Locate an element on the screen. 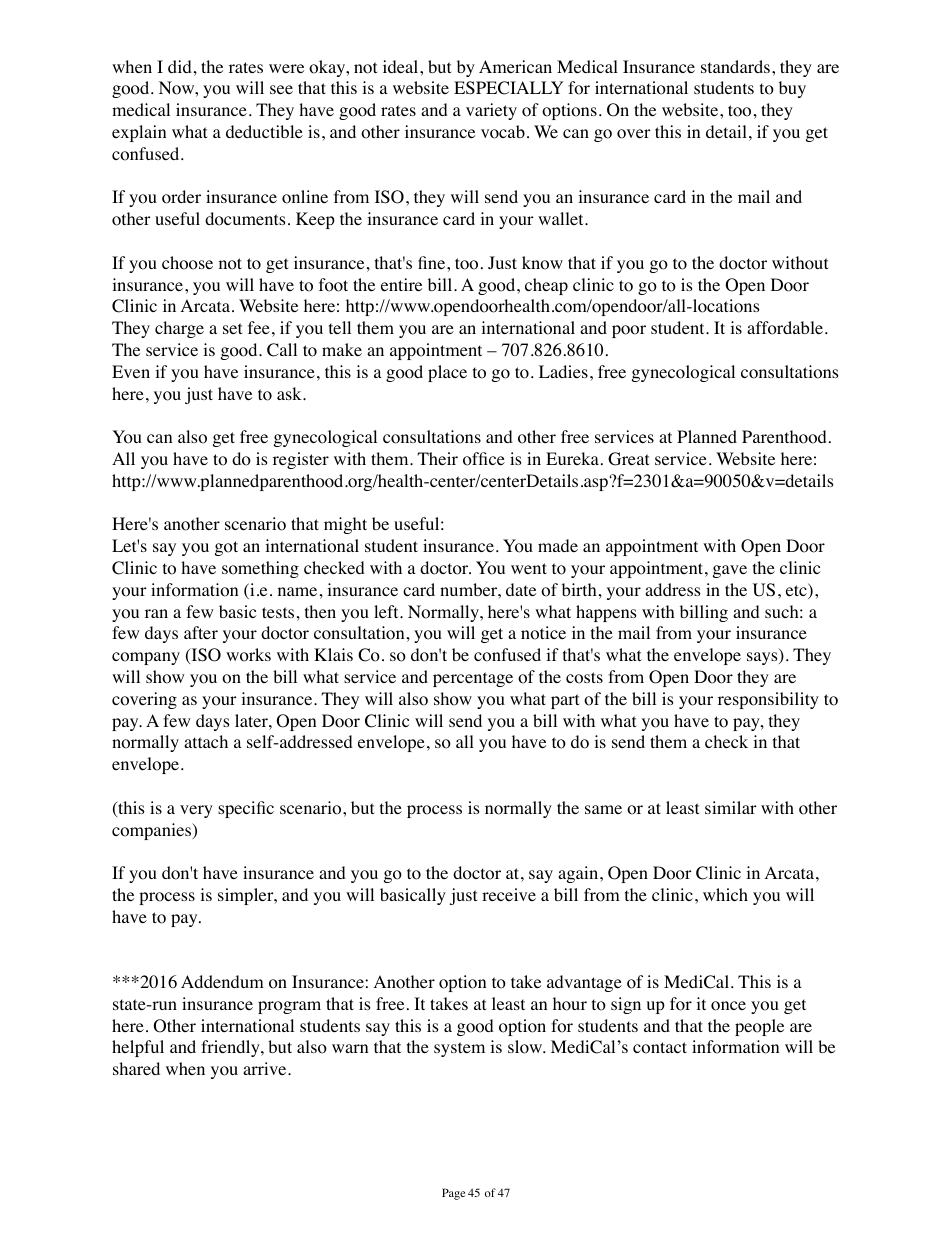 The width and height of the screenshot is (952, 1233). very is located at coordinates (196, 811).
